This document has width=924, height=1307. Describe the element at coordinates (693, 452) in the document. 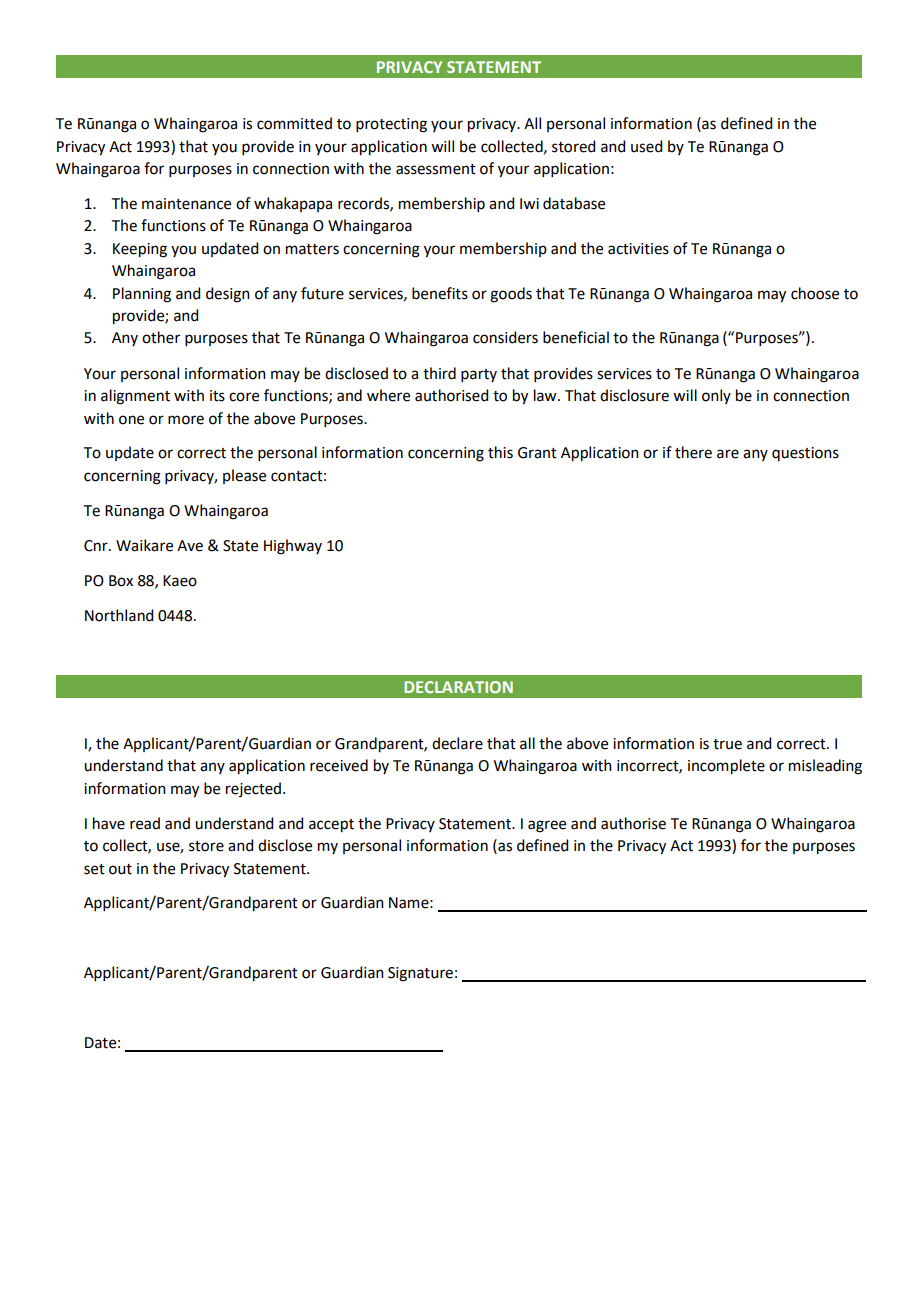

I see `there` at that location.
